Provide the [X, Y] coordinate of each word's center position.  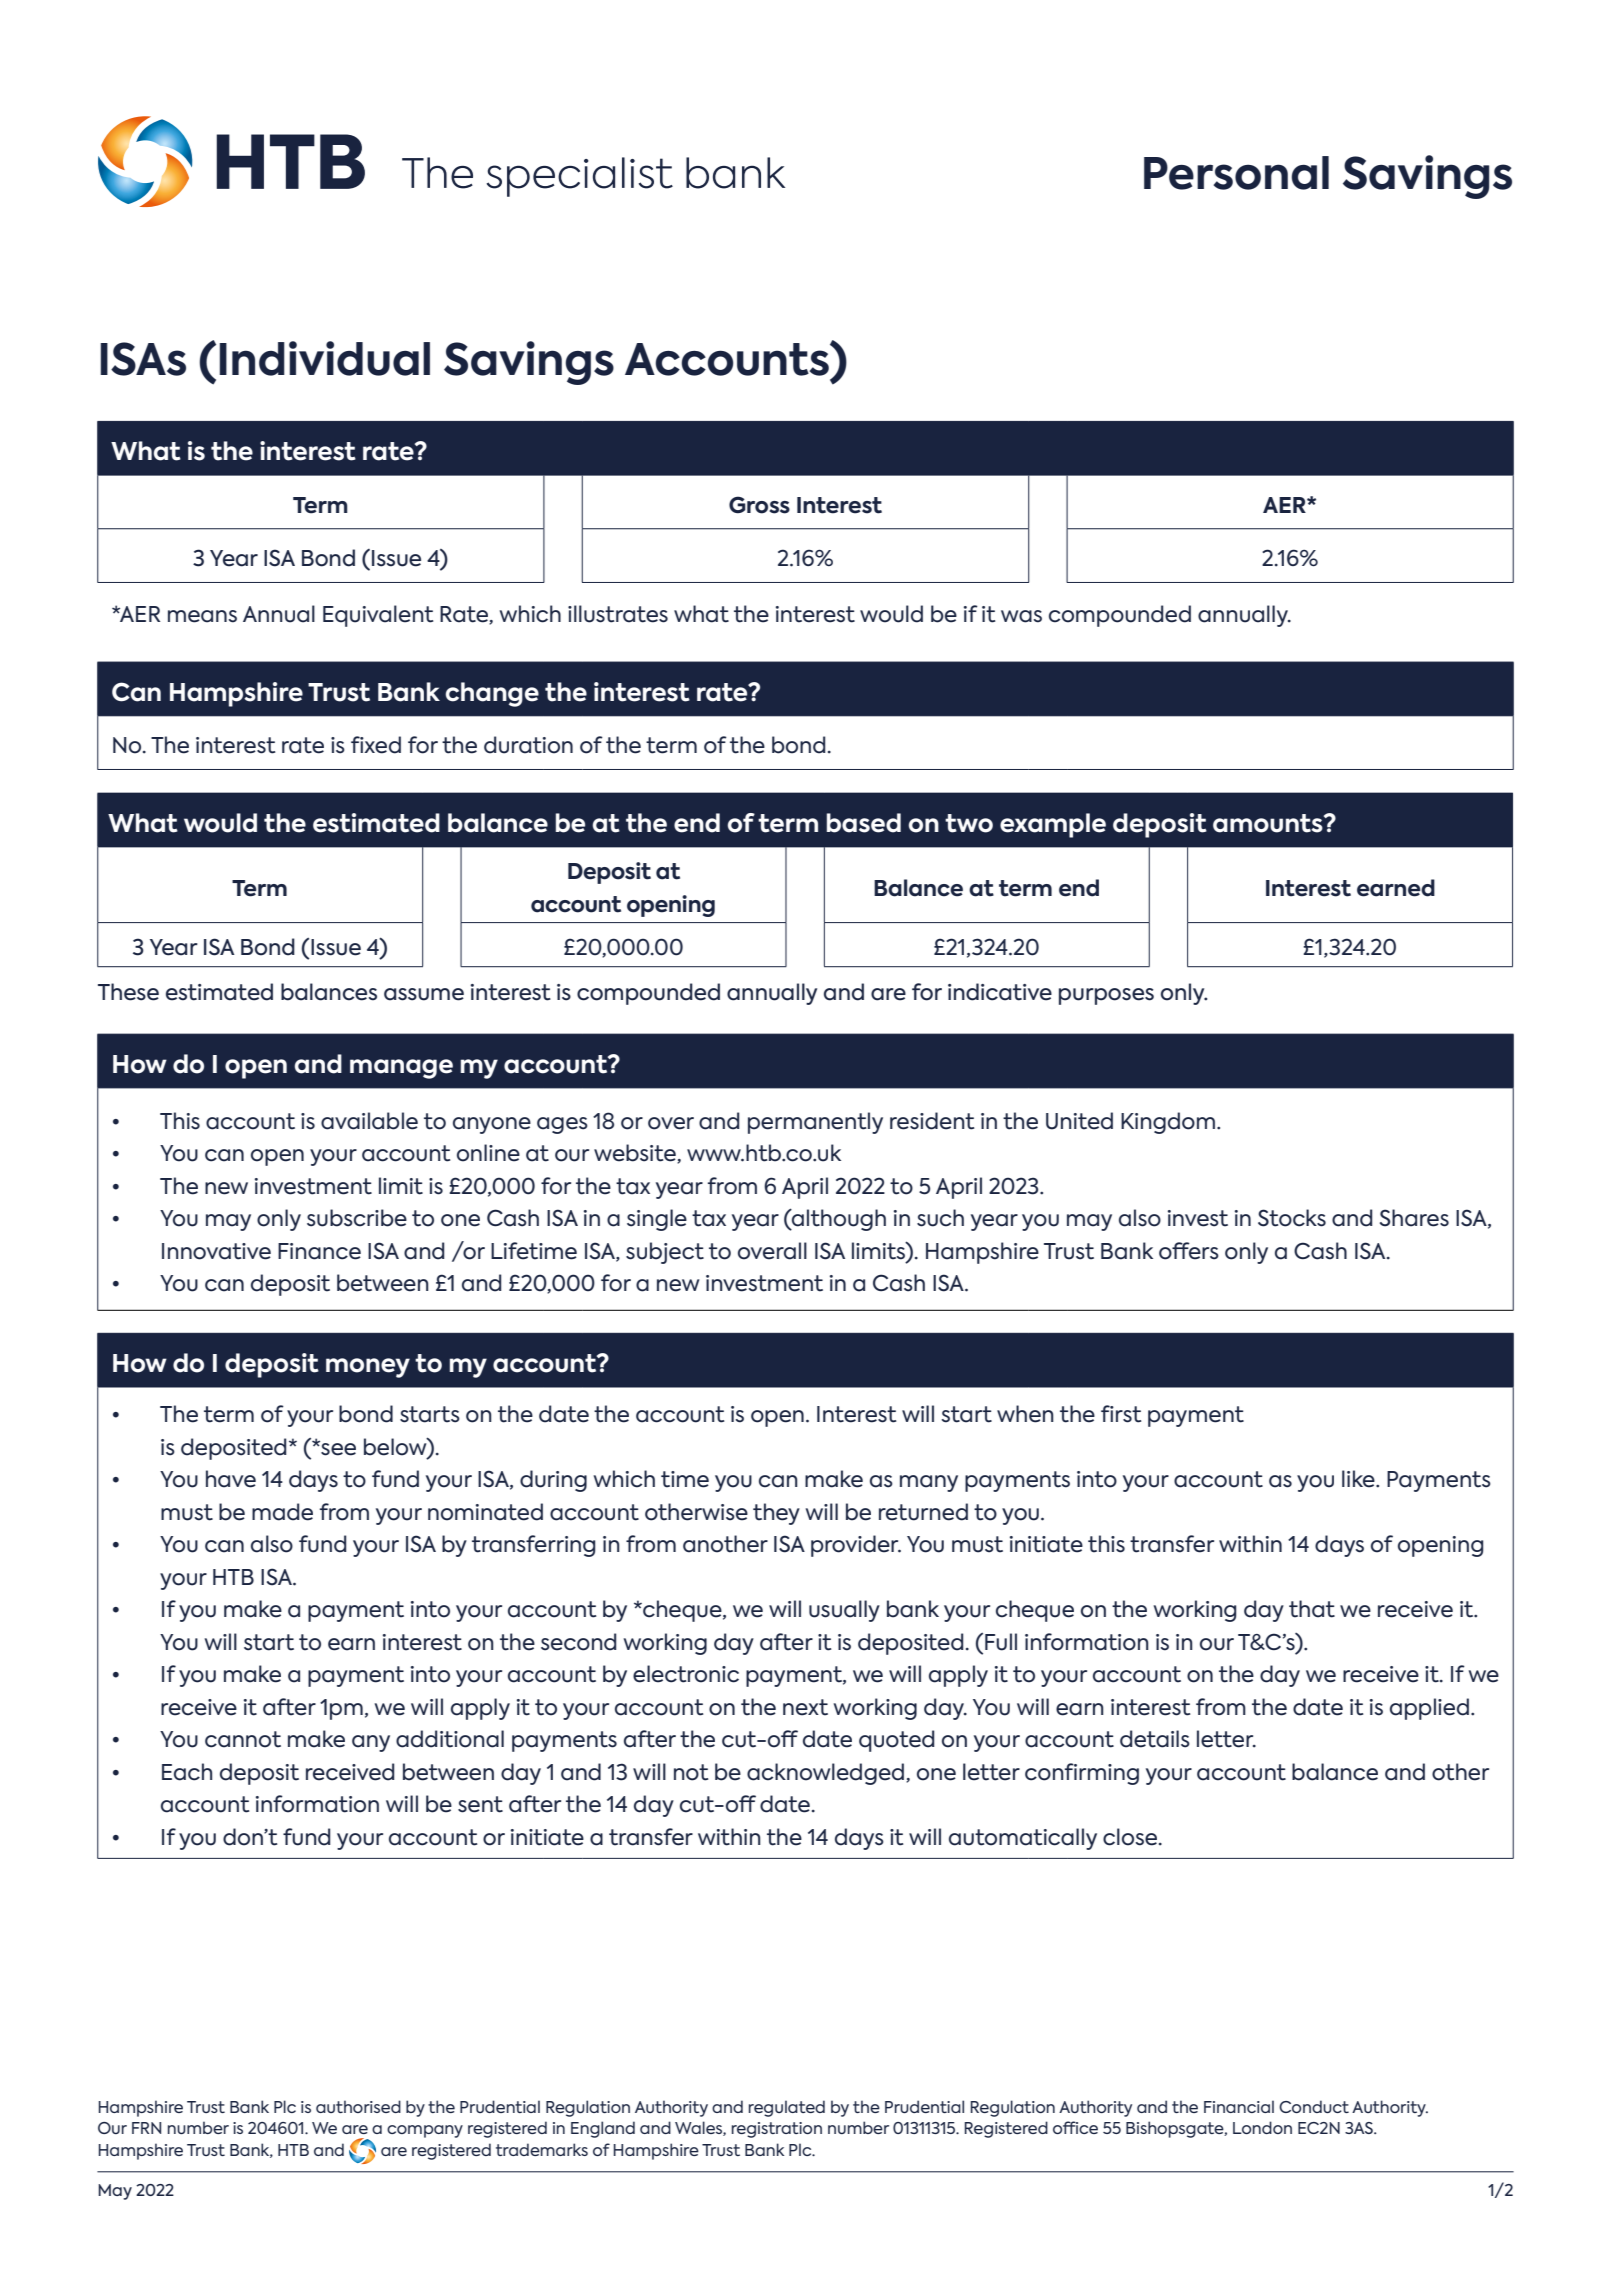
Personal [1236, 173]
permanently [815, 1123]
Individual [324, 358]
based [864, 823]
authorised [358, 2106]
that [1312, 1609]
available [369, 1121]
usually [844, 1611]
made [282, 1512]
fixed [376, 745]
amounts [1269, 823]
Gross [759, 505]
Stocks [1292, 1218]
